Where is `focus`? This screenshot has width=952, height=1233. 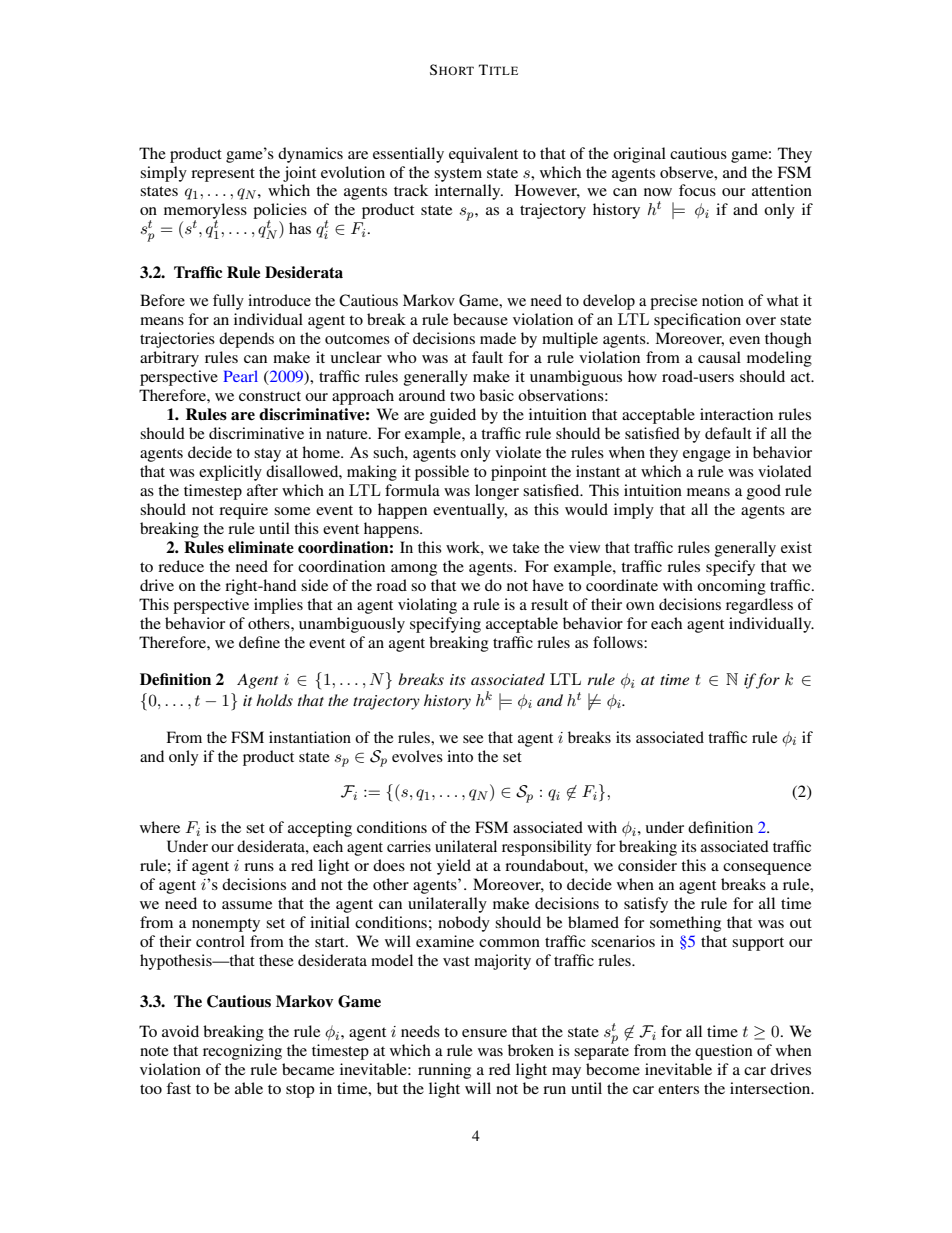 focus is located at coordinates (697, 190).
